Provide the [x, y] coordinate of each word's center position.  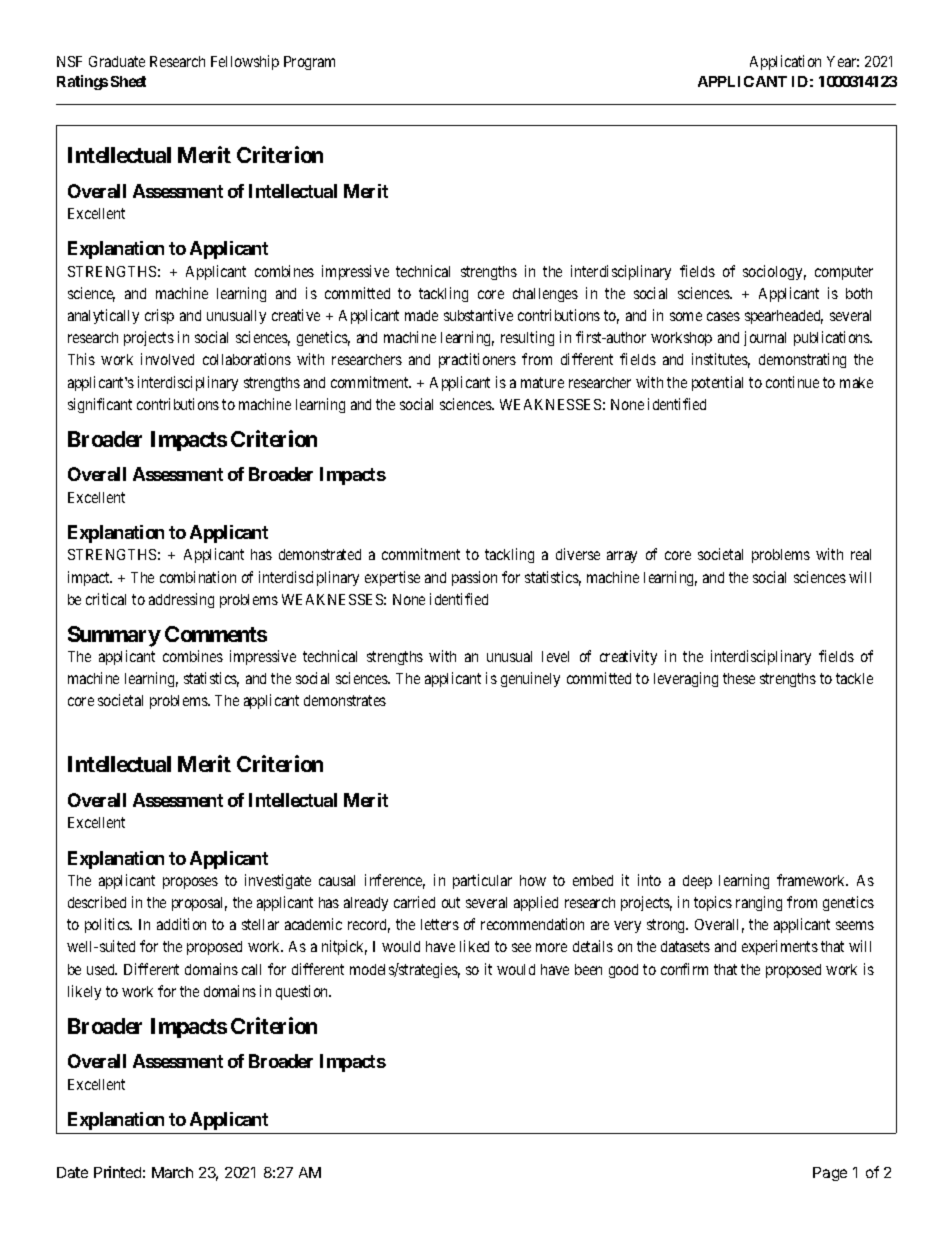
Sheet [128, 81]
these [739, 678]
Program [309, 63]
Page [830, 1174]
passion [474, 578]
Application [785, 62]
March [172, 1172]
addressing [181, 600]
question [303, 992]
